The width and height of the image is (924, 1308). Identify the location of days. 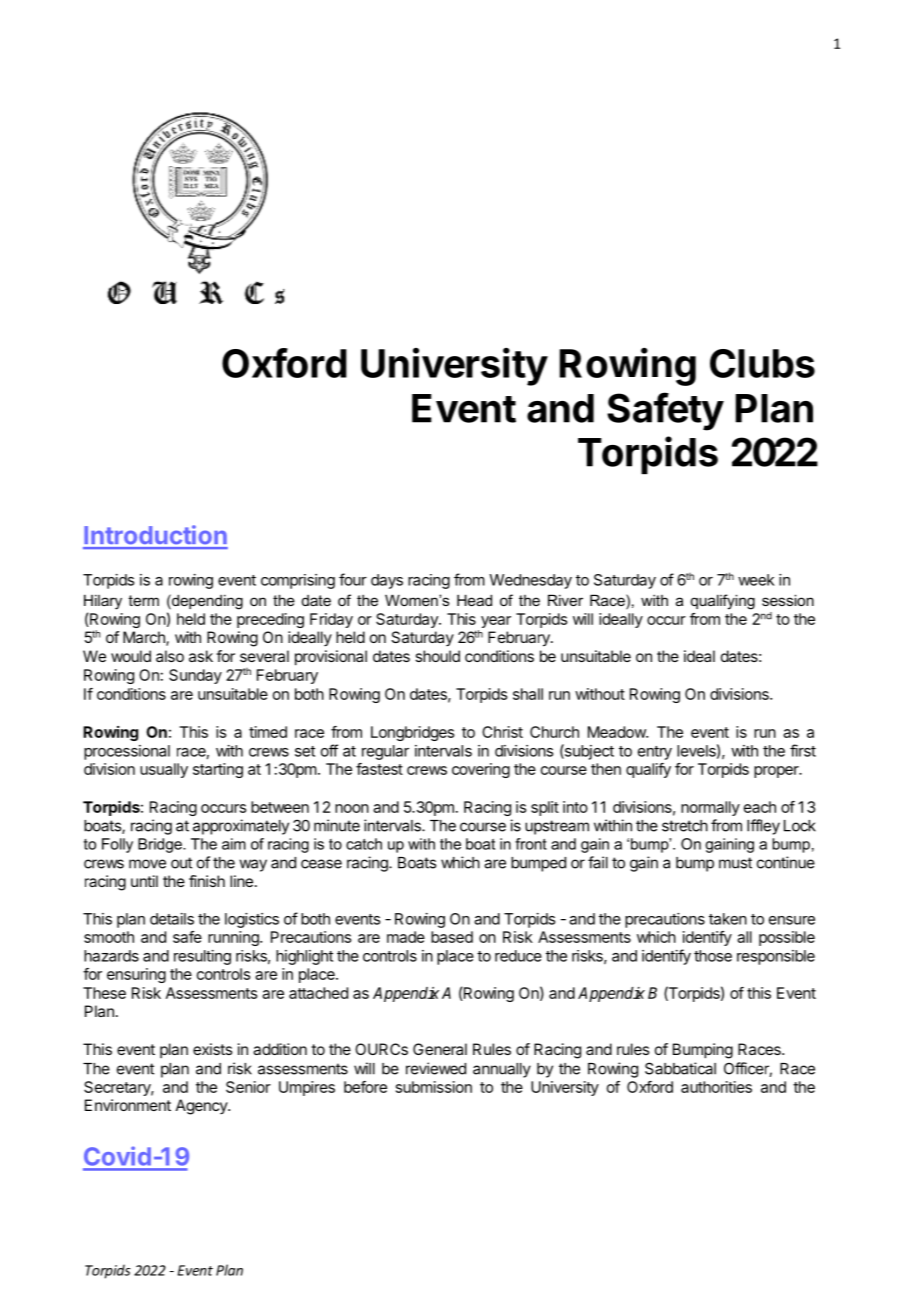
(387, 581).
